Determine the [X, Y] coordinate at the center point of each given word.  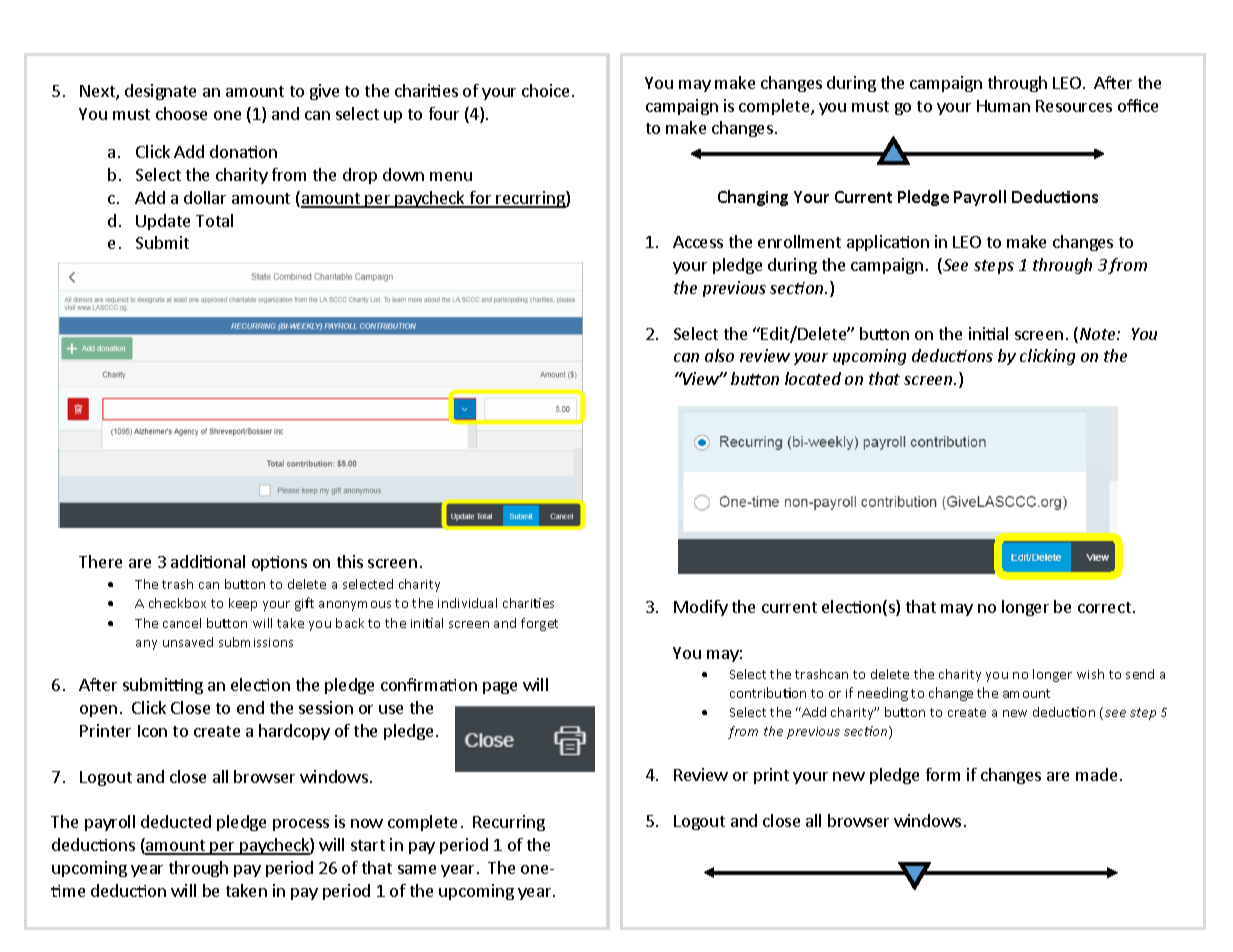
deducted [176, 821]
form [943, 774]
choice [545, 90]
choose [181, 113]
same [417, 869]
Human [1003, 106]
